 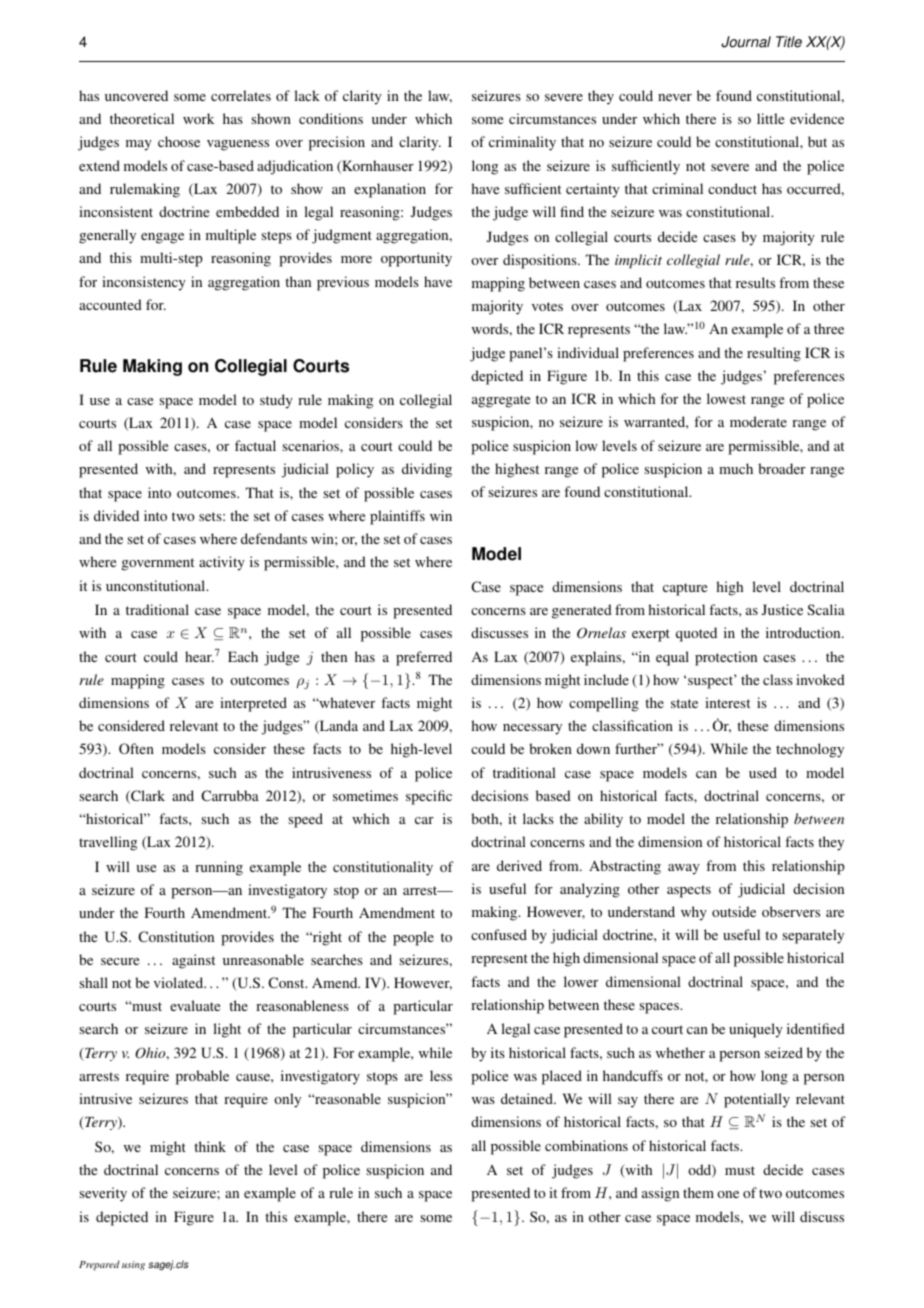 What do you see at coordinates (586, 1145) in the screenshot?
I see `combinations` at bounding box center [586, 1145].
